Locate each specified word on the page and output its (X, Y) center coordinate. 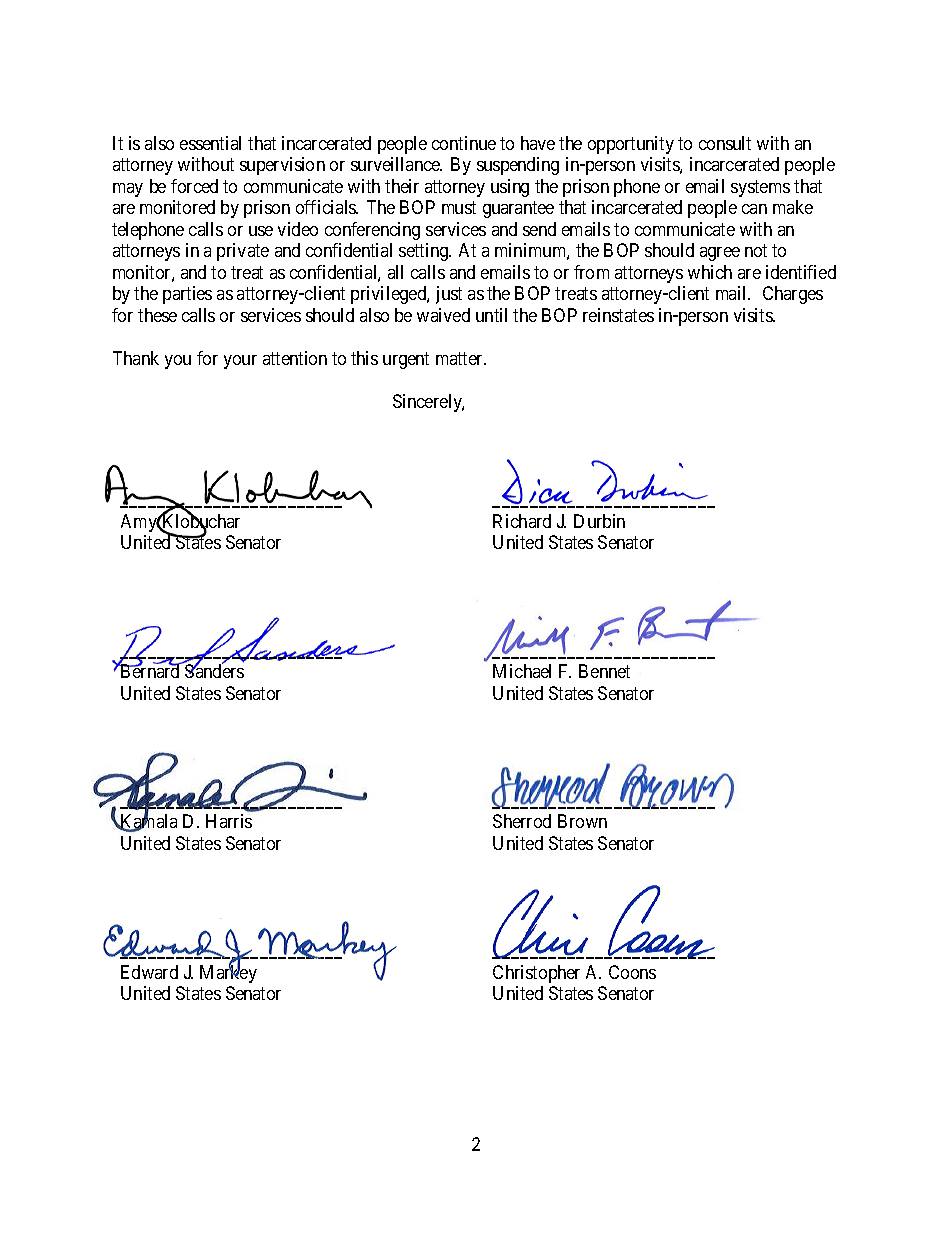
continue (464, 143)
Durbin (599, 521)
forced (194, 186)
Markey (228, 973)
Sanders (213, 670)
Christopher (536, 974)
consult (725, 143)
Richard (522, 521)
